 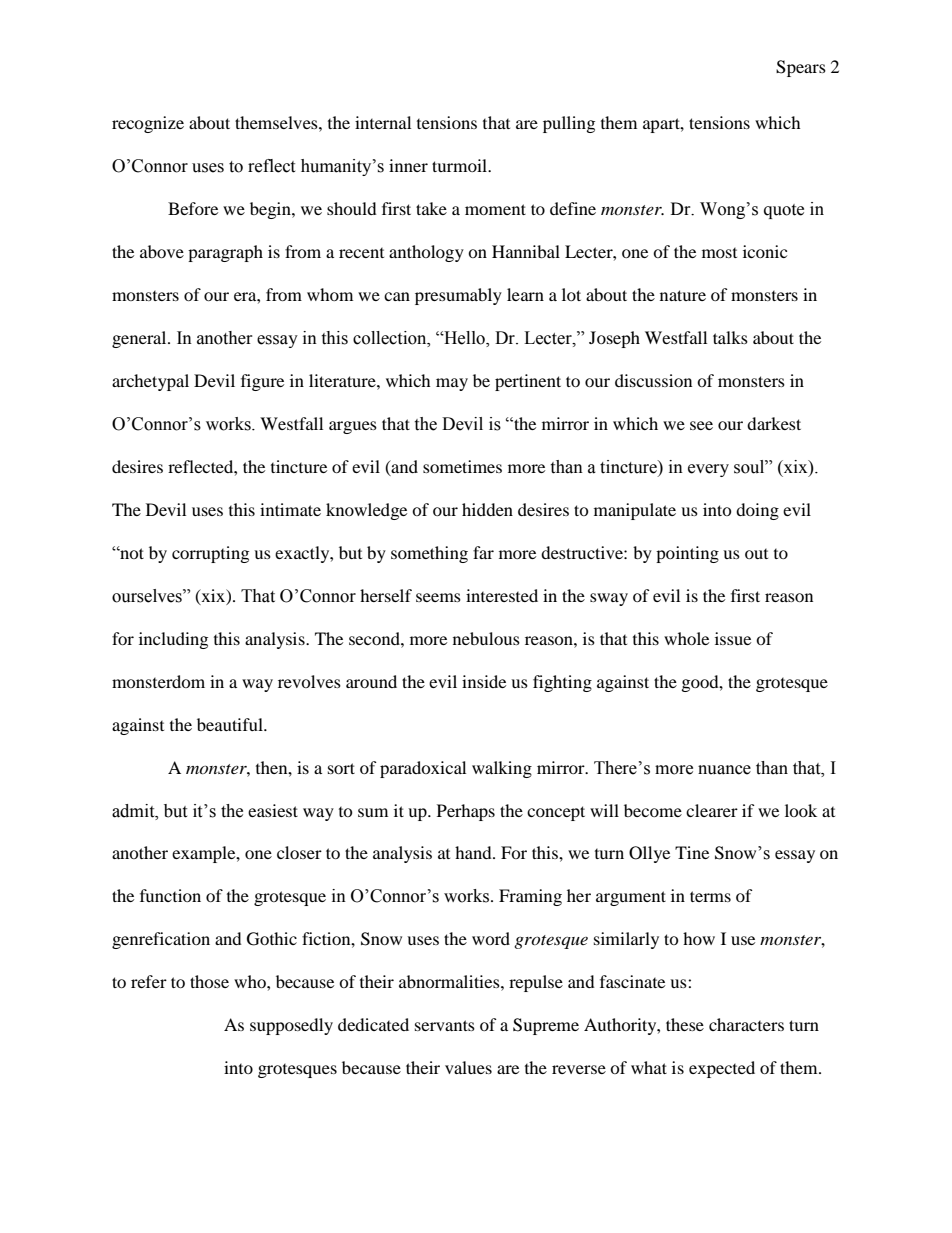 I want to click on those, so click(x=209, y=981).
